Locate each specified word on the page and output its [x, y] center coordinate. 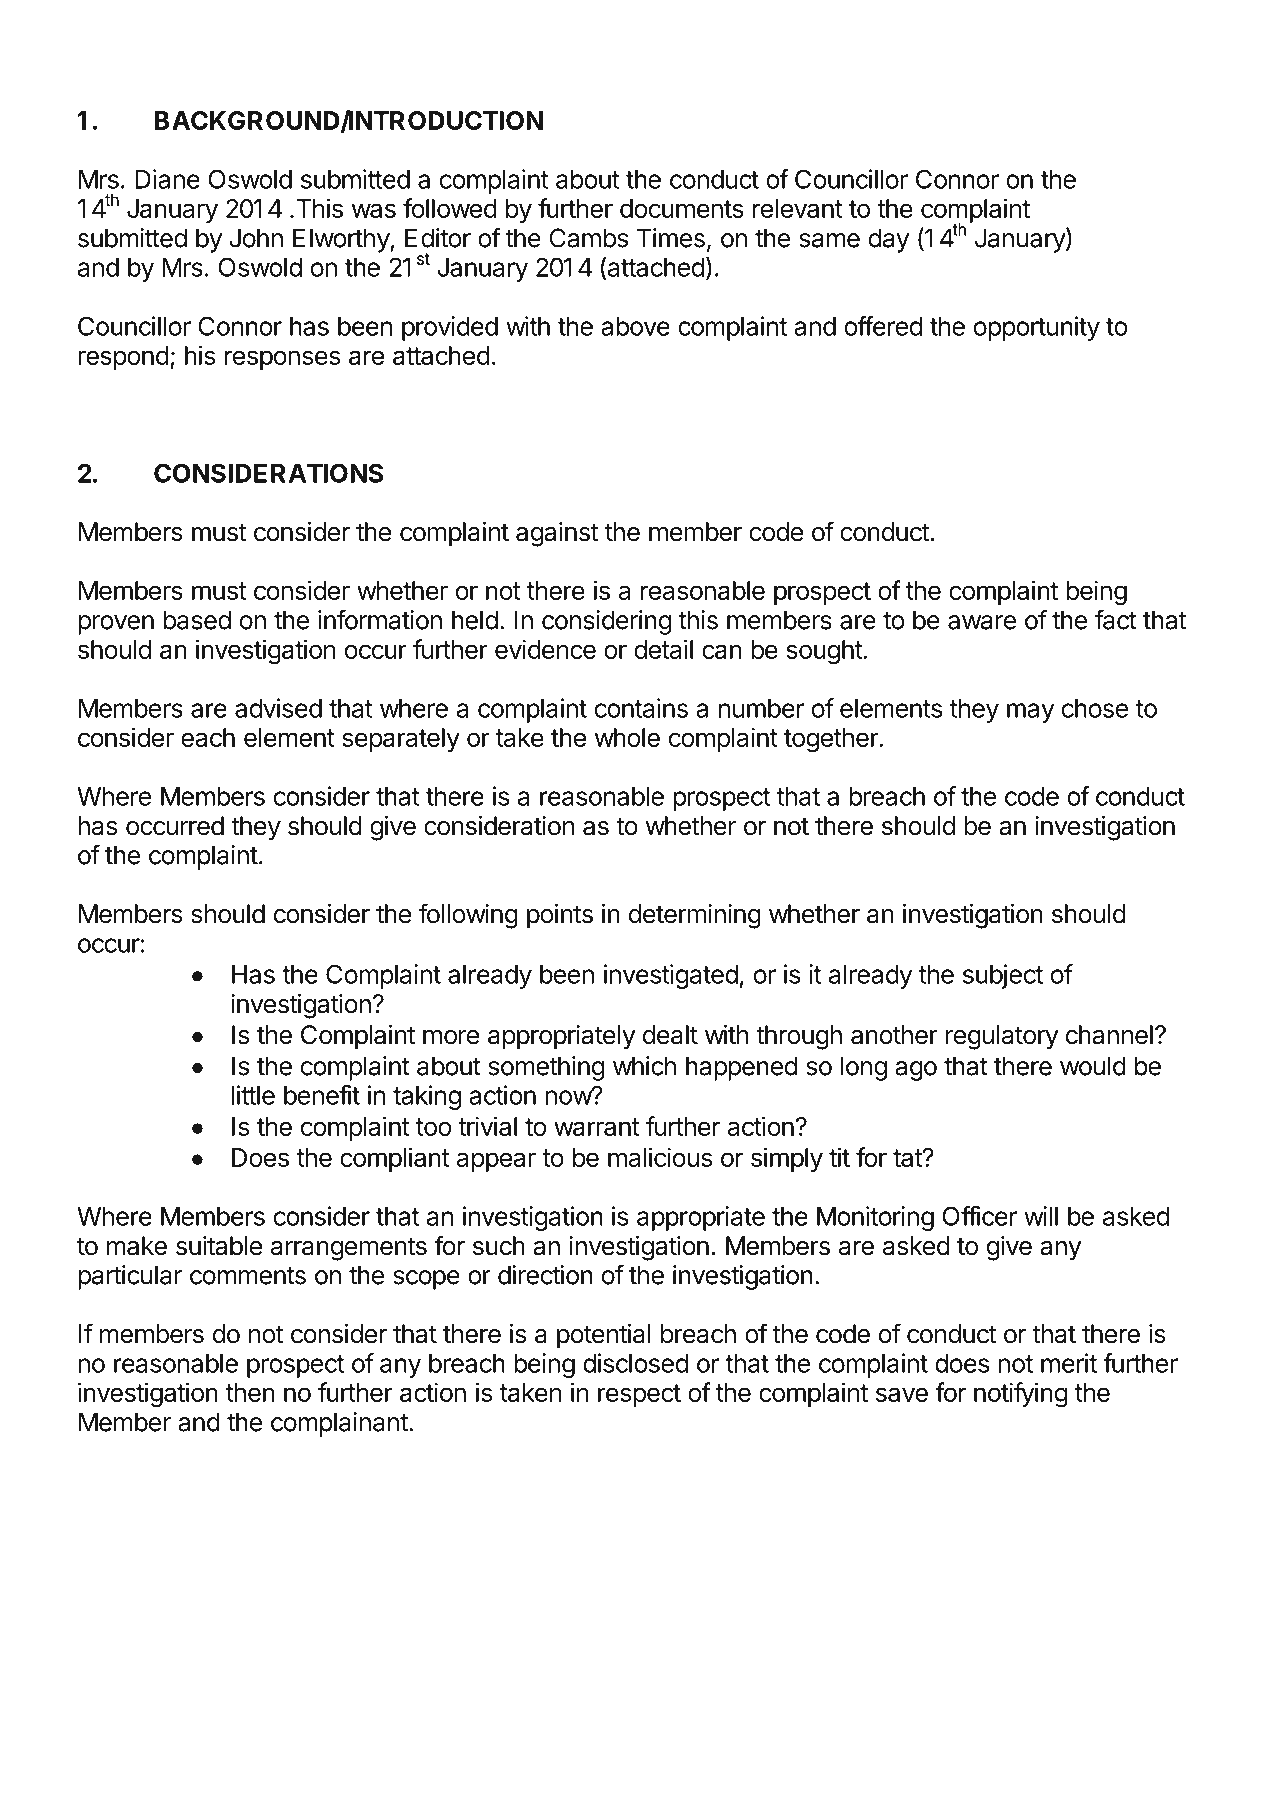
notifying [1021, 1395]
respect [639, 1395]
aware [982, 622]
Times [671, 238]
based [197, 620]
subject [1003, 976]
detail [663, 649]
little [253, 1095]
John [256, 238]
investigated [671, 976]
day [889, 240]
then [250, 1392]
